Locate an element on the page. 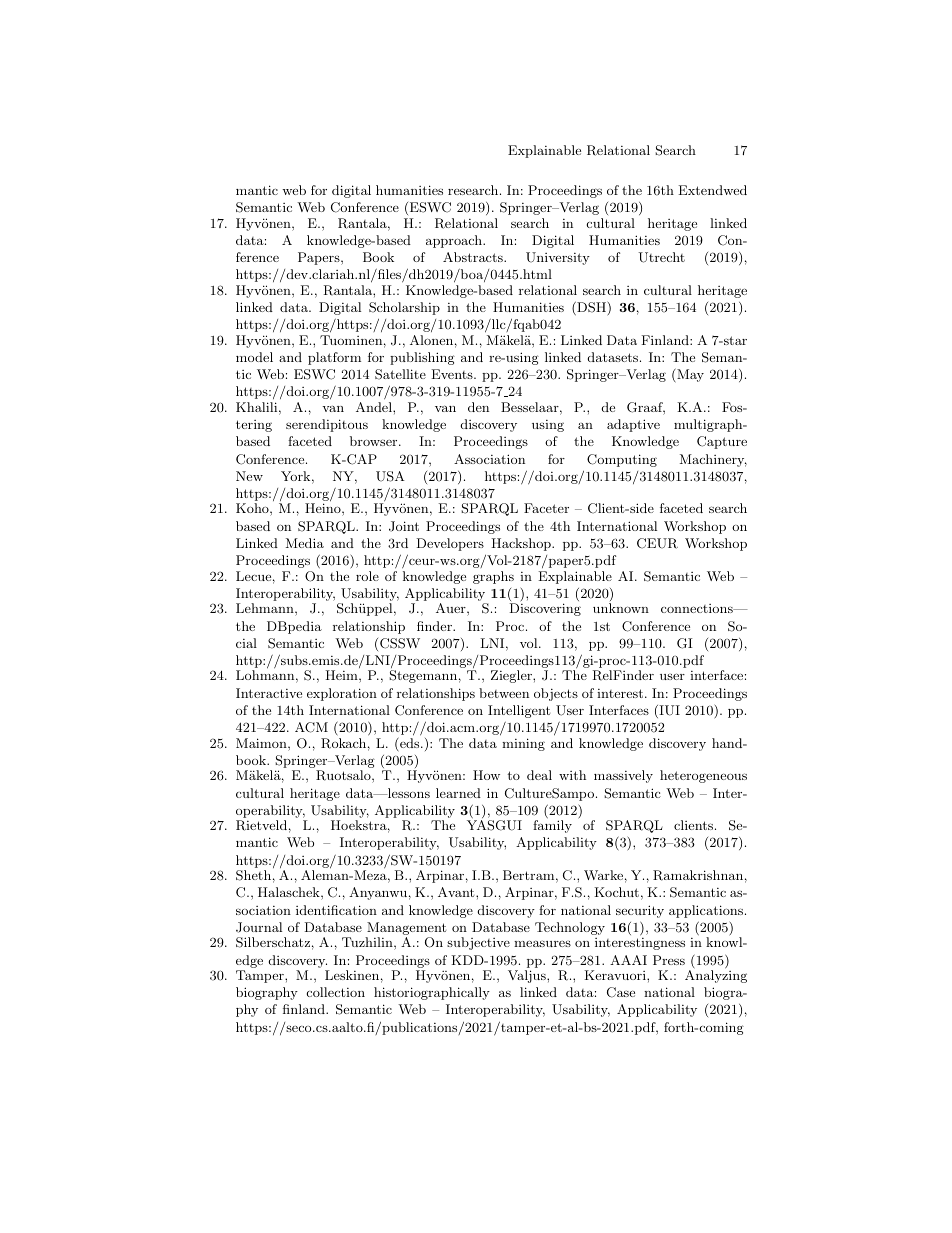  How is located at coordinates (486, 775).
